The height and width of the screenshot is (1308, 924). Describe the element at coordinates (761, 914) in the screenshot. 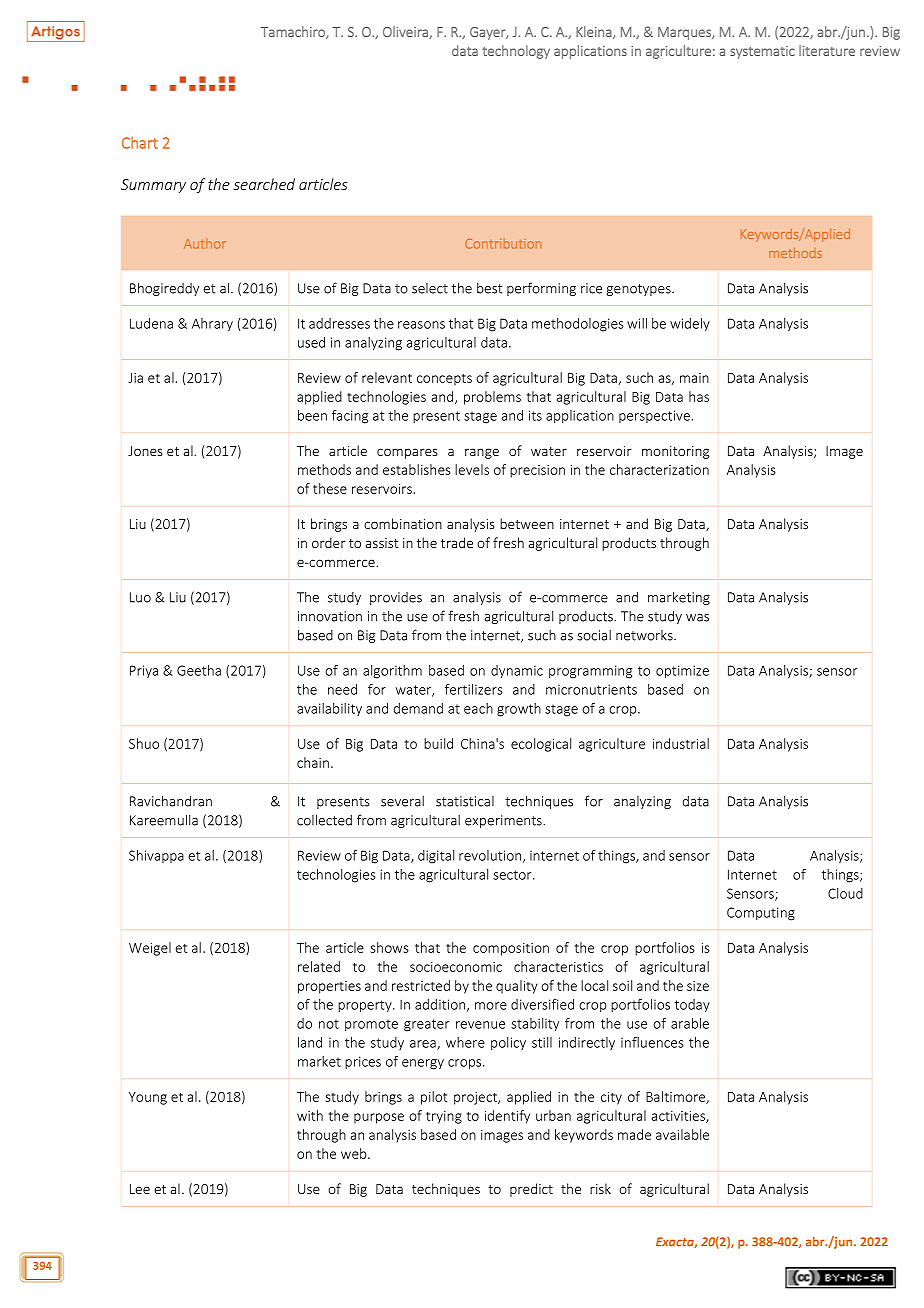

I see `Computing` at that location.
